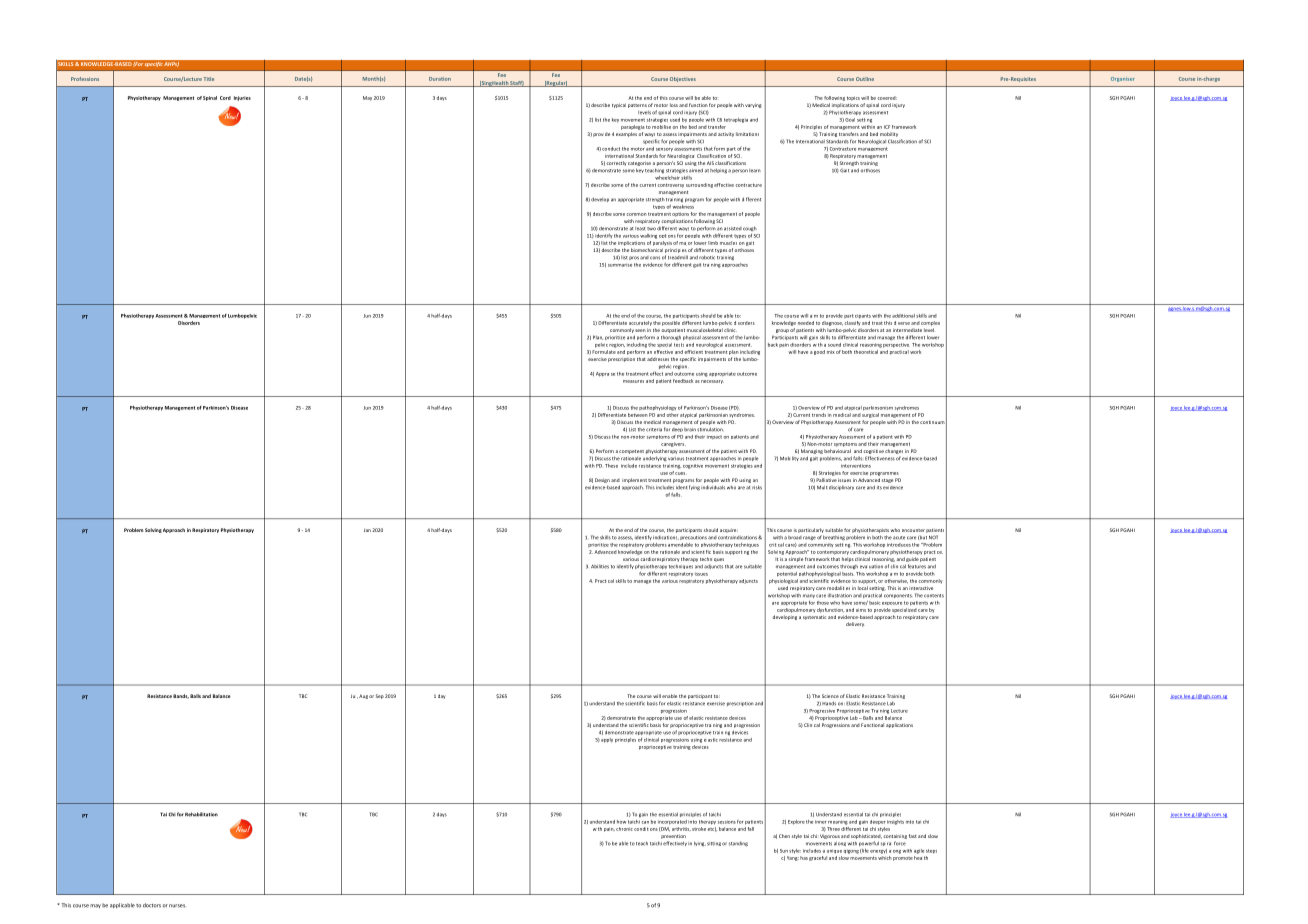 This screenshot has width=1308, height=924. What do you see at coordinates (887, 98) in the screenshot?
I see `covered` at bounding box center [887, 98].
